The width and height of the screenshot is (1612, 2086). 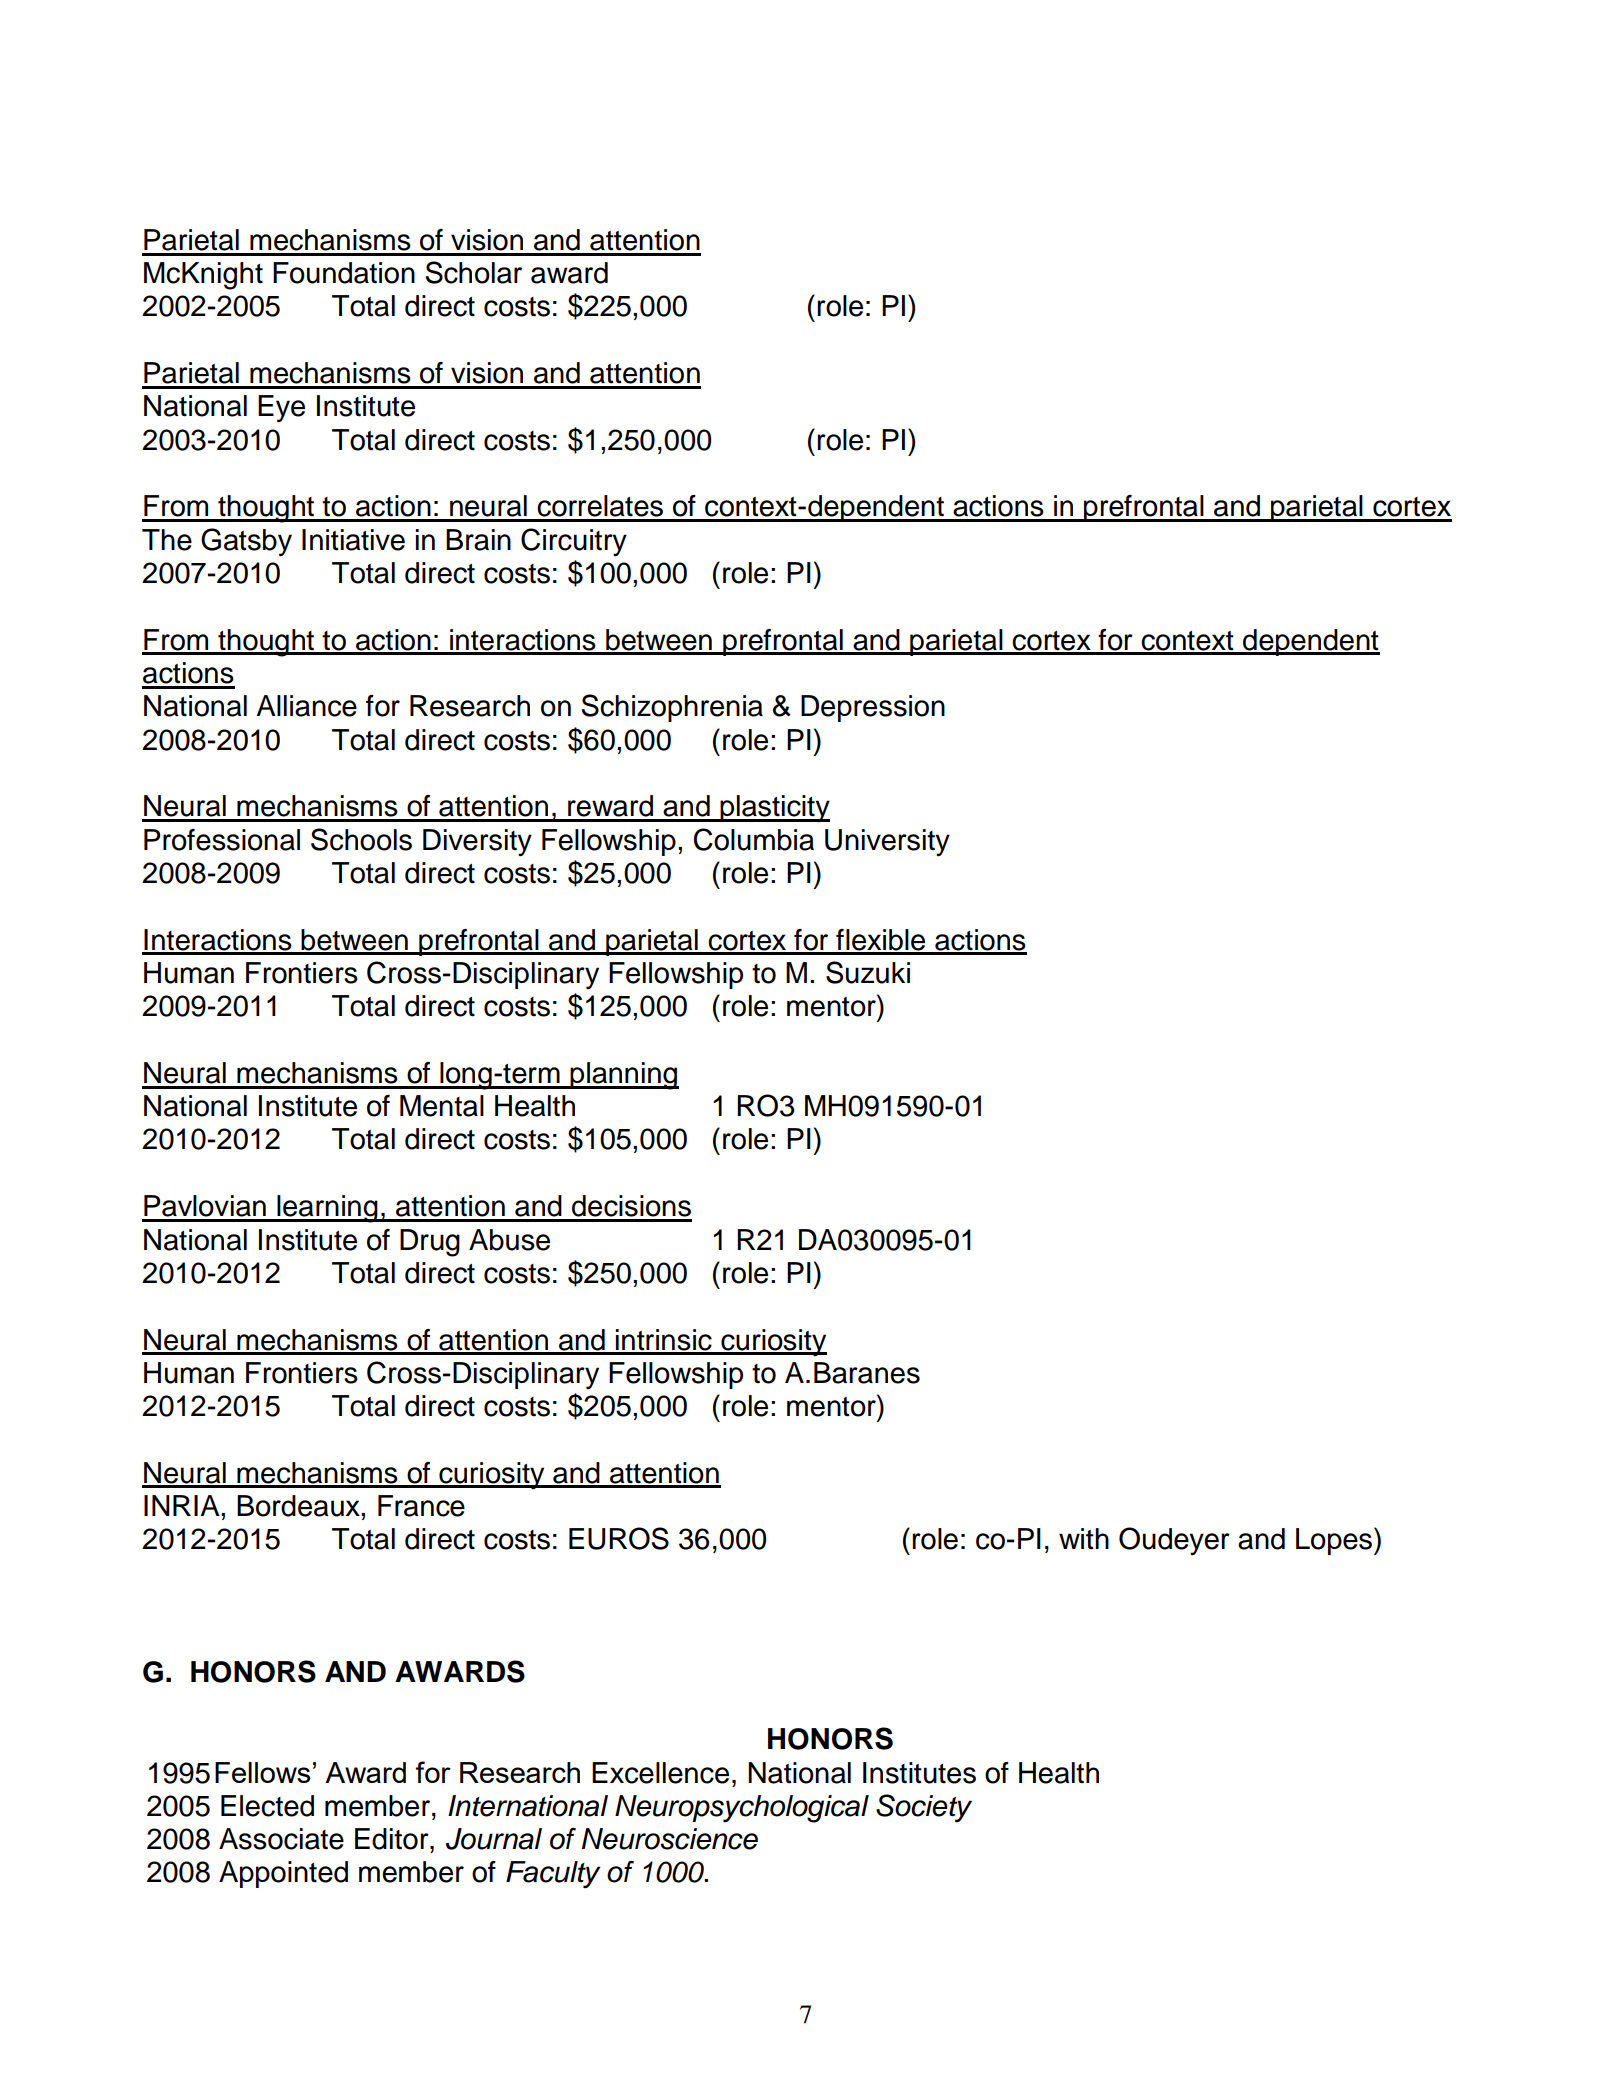 What do you see at coordinates (473, 272) in the screenshot?
I see `Scholar` at bounding box center [473, 272].
